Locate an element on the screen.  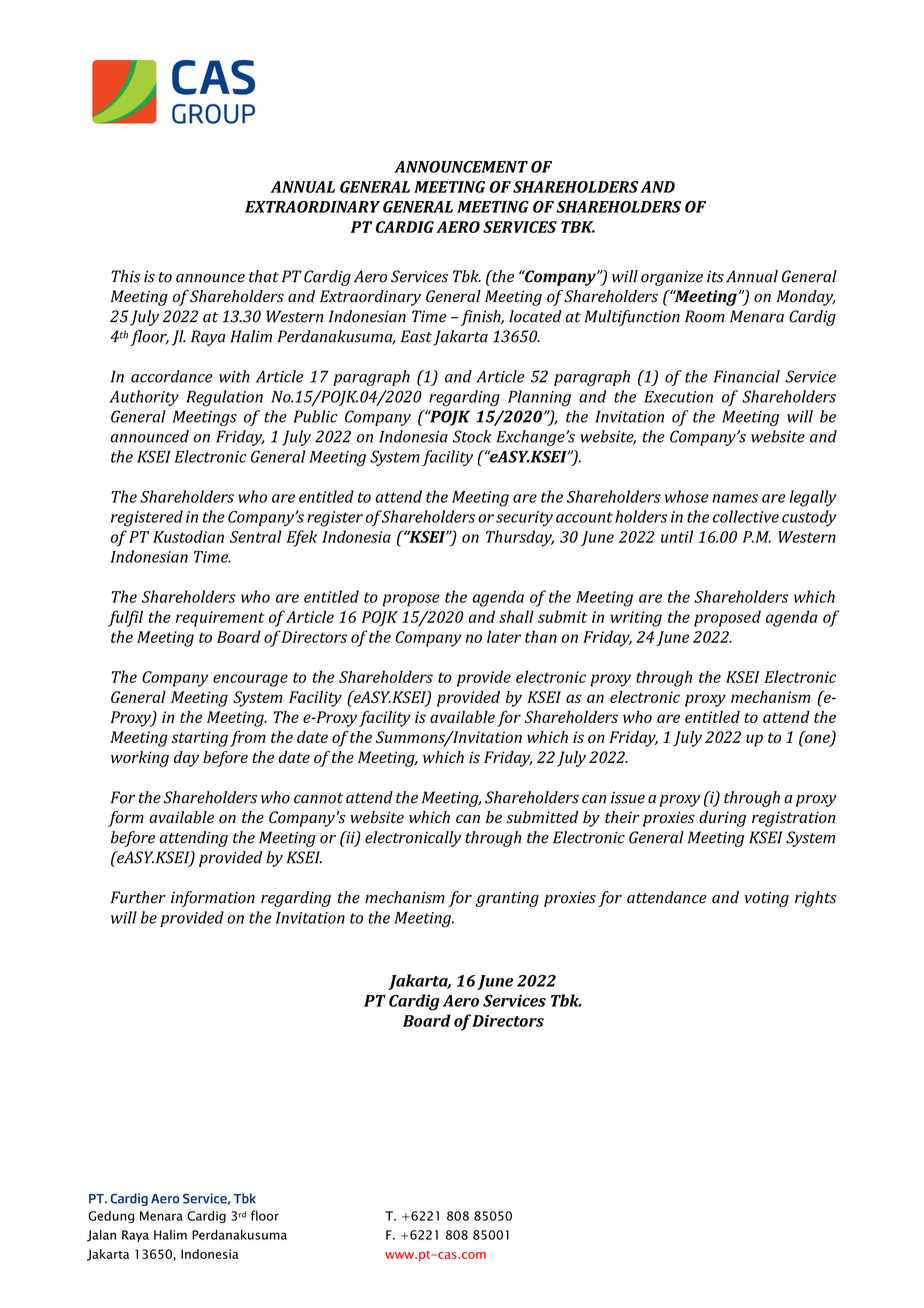
Jalan is located at coordinates (101, 1236).
